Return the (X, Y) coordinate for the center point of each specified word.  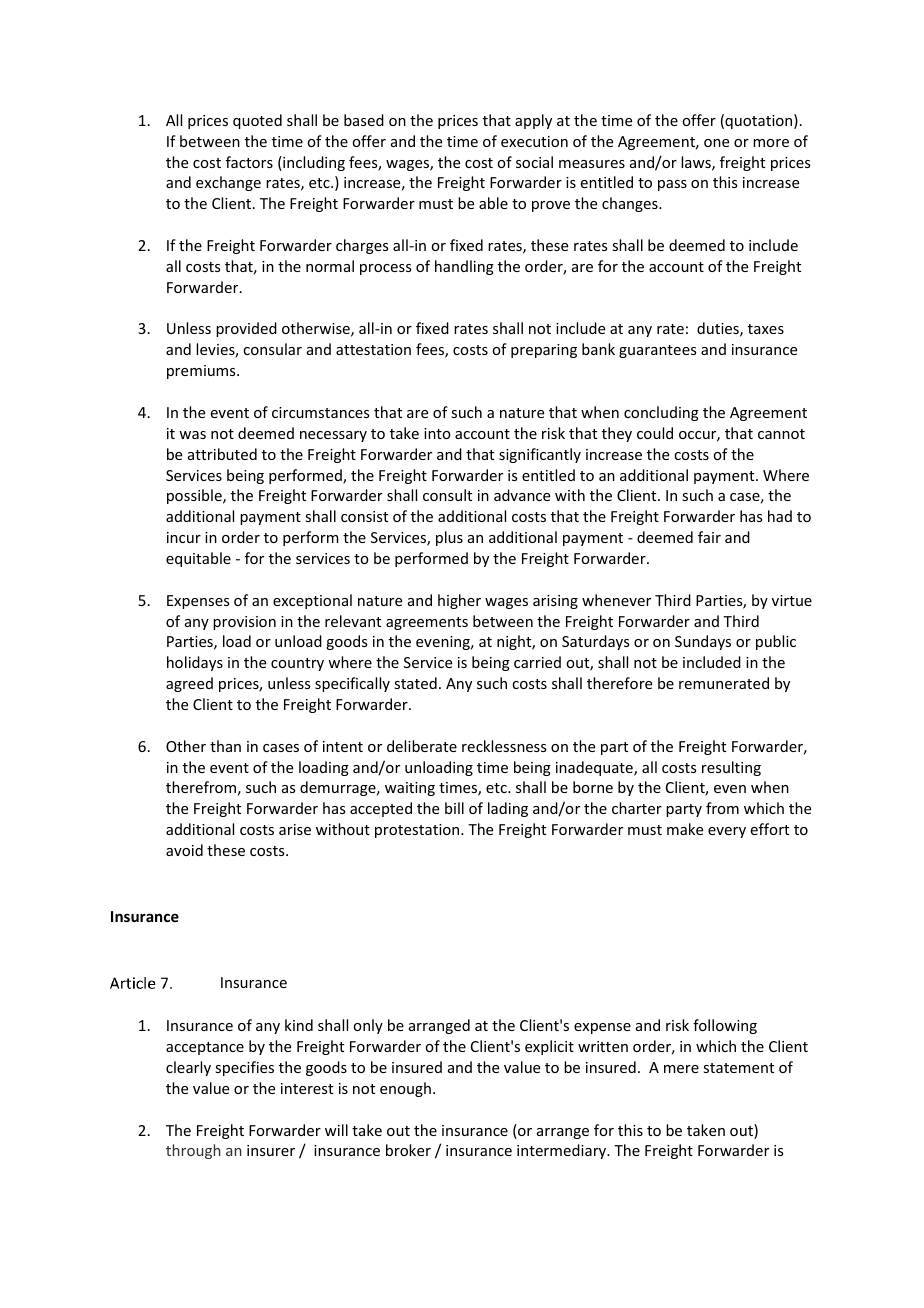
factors (249, 162)
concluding (661, 413)
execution (534, 141)
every (727, 832)
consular (272, 349)
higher (459, 601)
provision (244, 623)
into (437, 433)
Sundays (703, 642)
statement (738, 1068)
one (716, 143)
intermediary (563, 1151)
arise (295, 829)
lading (508, 809)
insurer (271, 1150)
